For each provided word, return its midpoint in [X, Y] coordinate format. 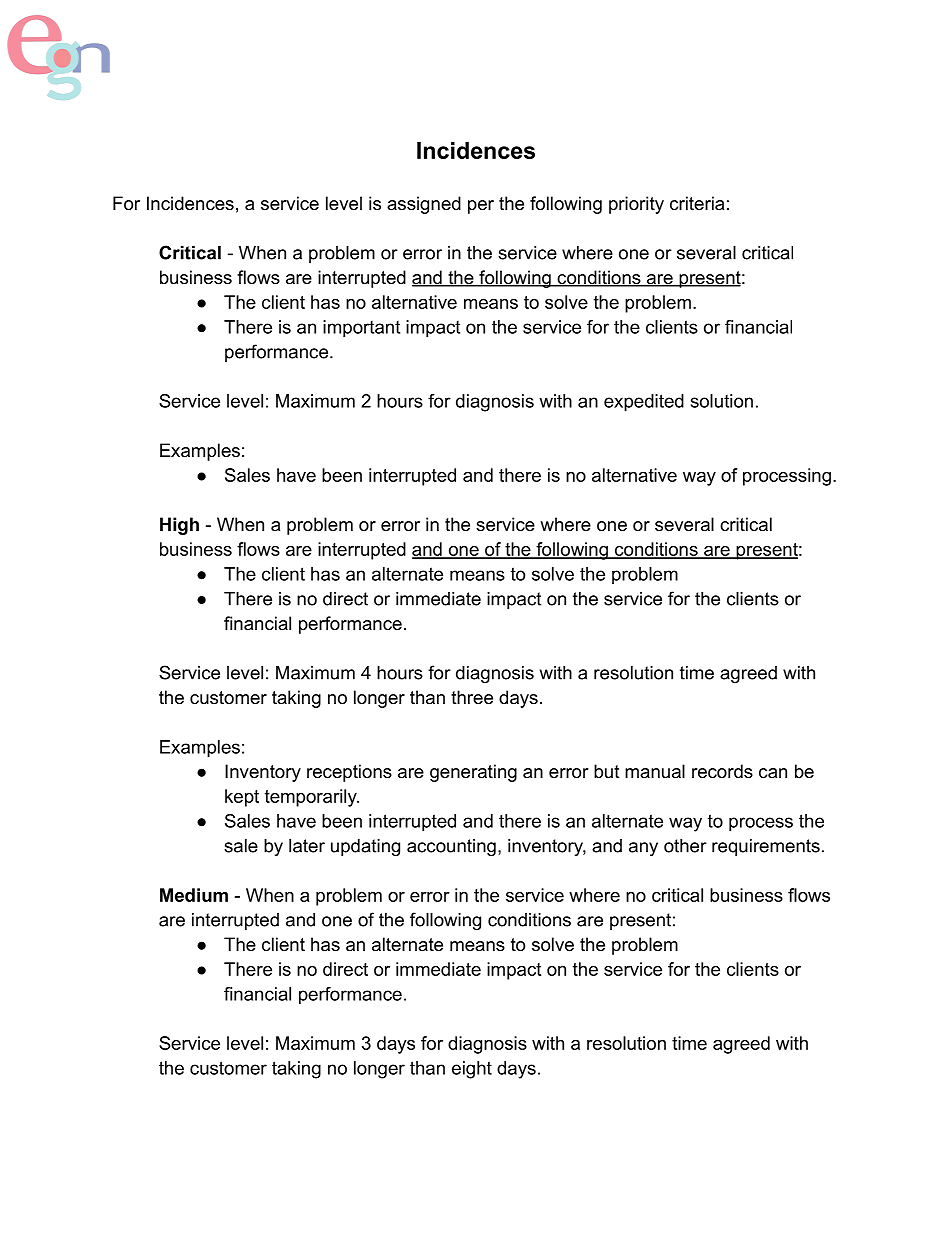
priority [636, 205]
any [643, 849]
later [307, 846]
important [361, 328]
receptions [349, 773]
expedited [644, 403]
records [722, 771]
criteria [697, 203]
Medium [194, 895]
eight [472, 1070]
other [685, 846]
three [472, 697]
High [179, 526]
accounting [451, 847]
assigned [424, 205]
